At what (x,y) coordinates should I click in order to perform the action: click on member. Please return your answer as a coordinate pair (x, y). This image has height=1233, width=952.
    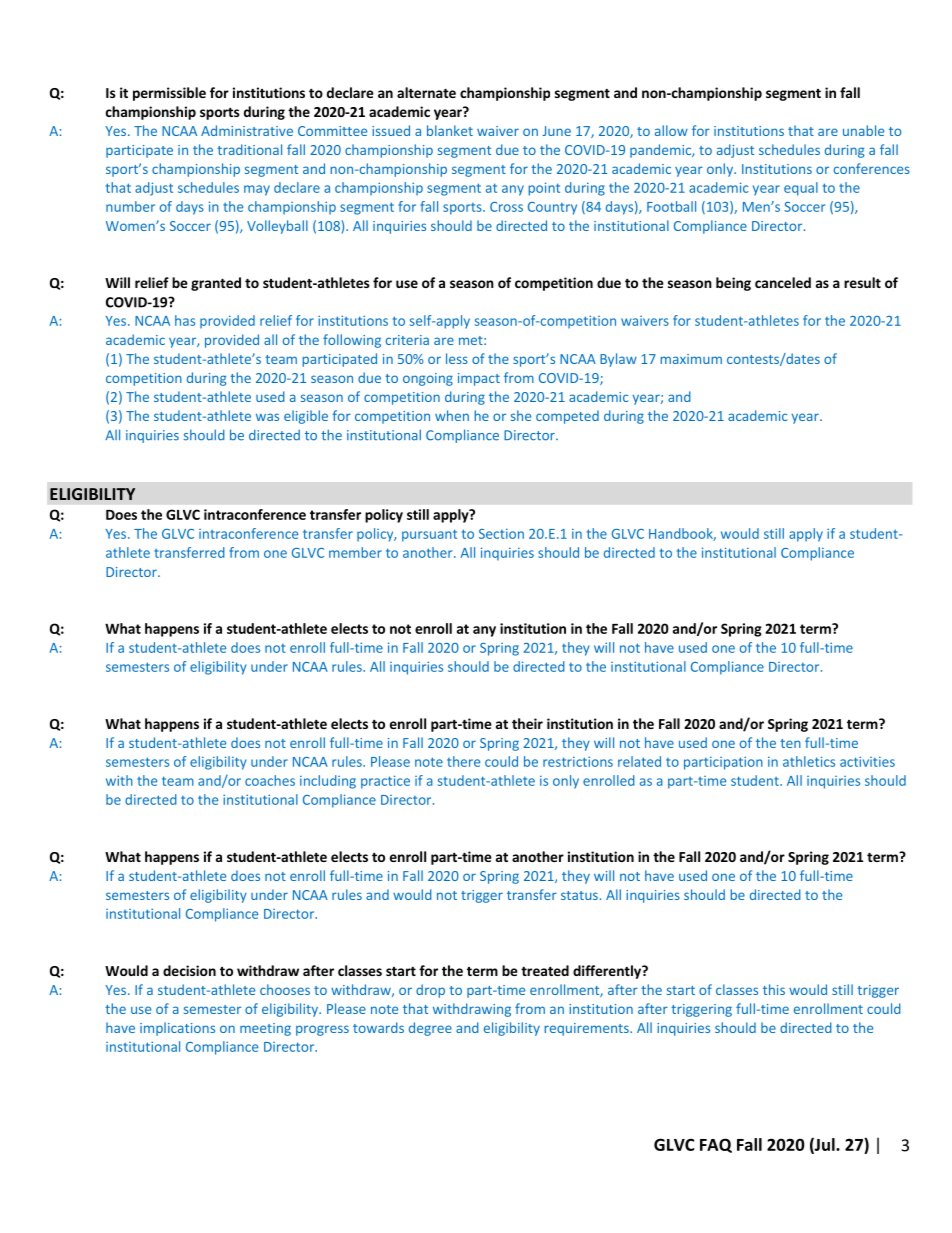
    Looking at the image, I should click on (355, 552).
